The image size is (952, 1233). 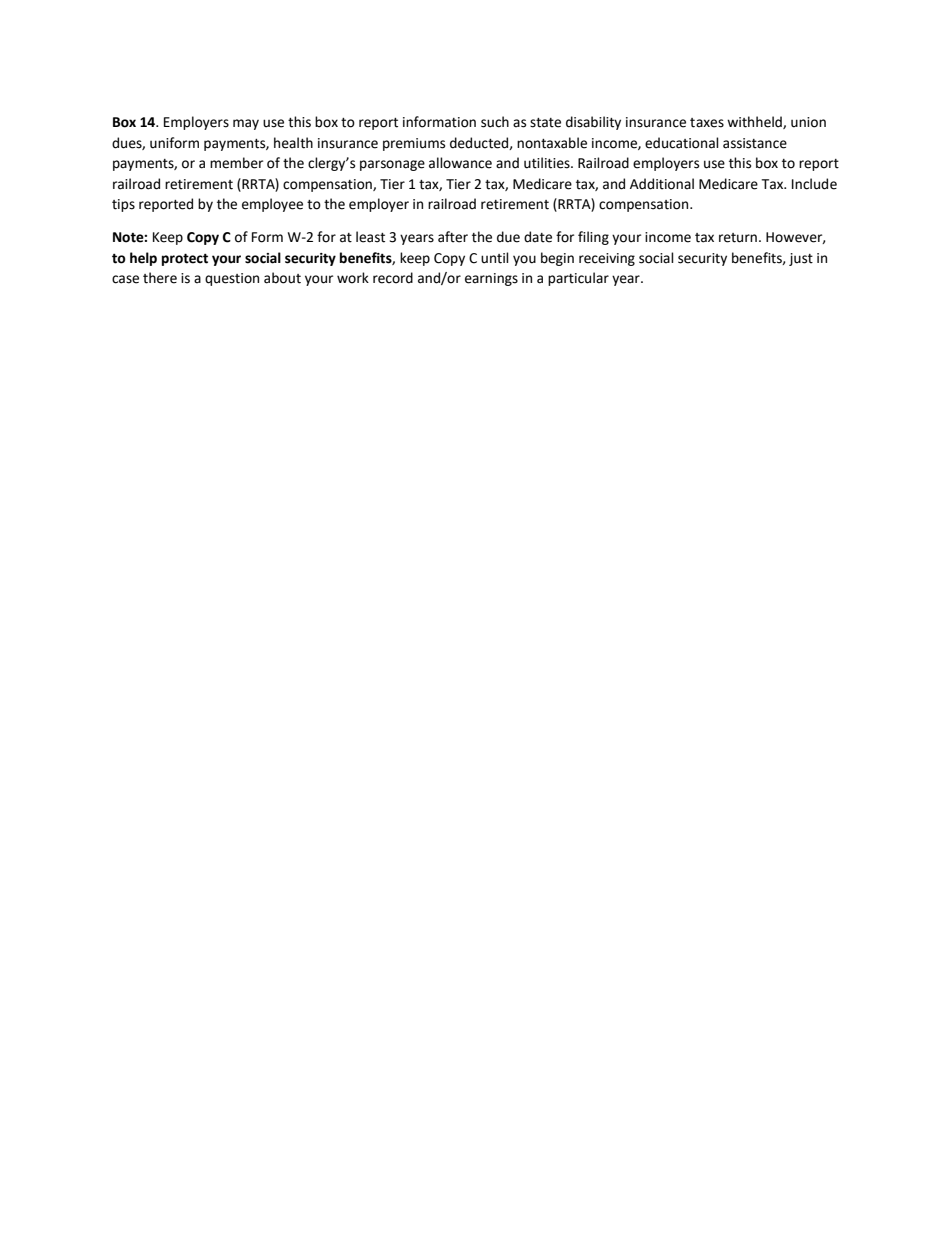 I want to click on such, so click(x=495, y=122).
